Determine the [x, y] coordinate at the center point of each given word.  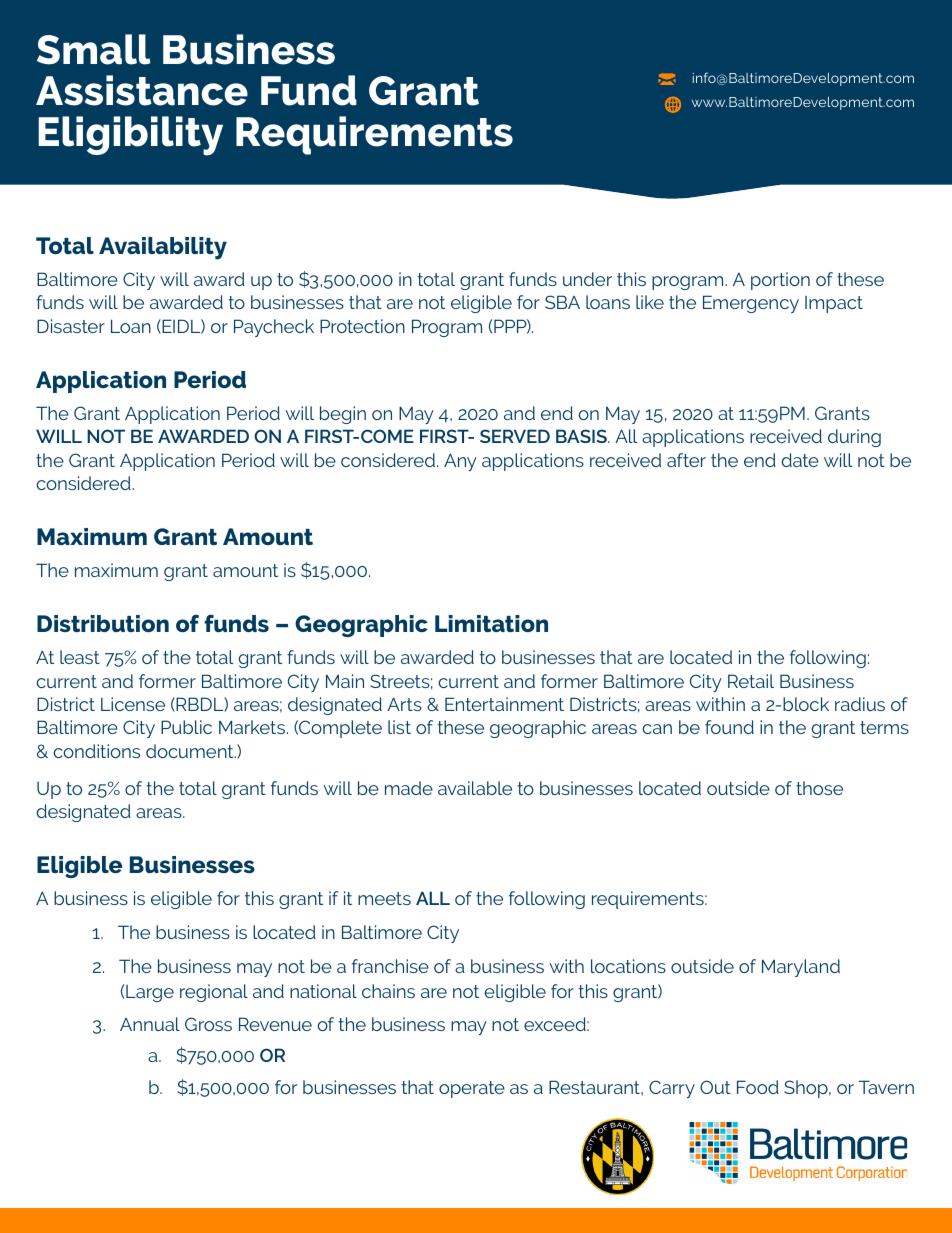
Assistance [142, 90]
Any [460, 462]
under [587, 279]
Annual [150, 1024]
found [729, 727]
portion [780, 281]
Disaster [71, 326]
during [854, 438]
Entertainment [504, 704]
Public [186, 727]
